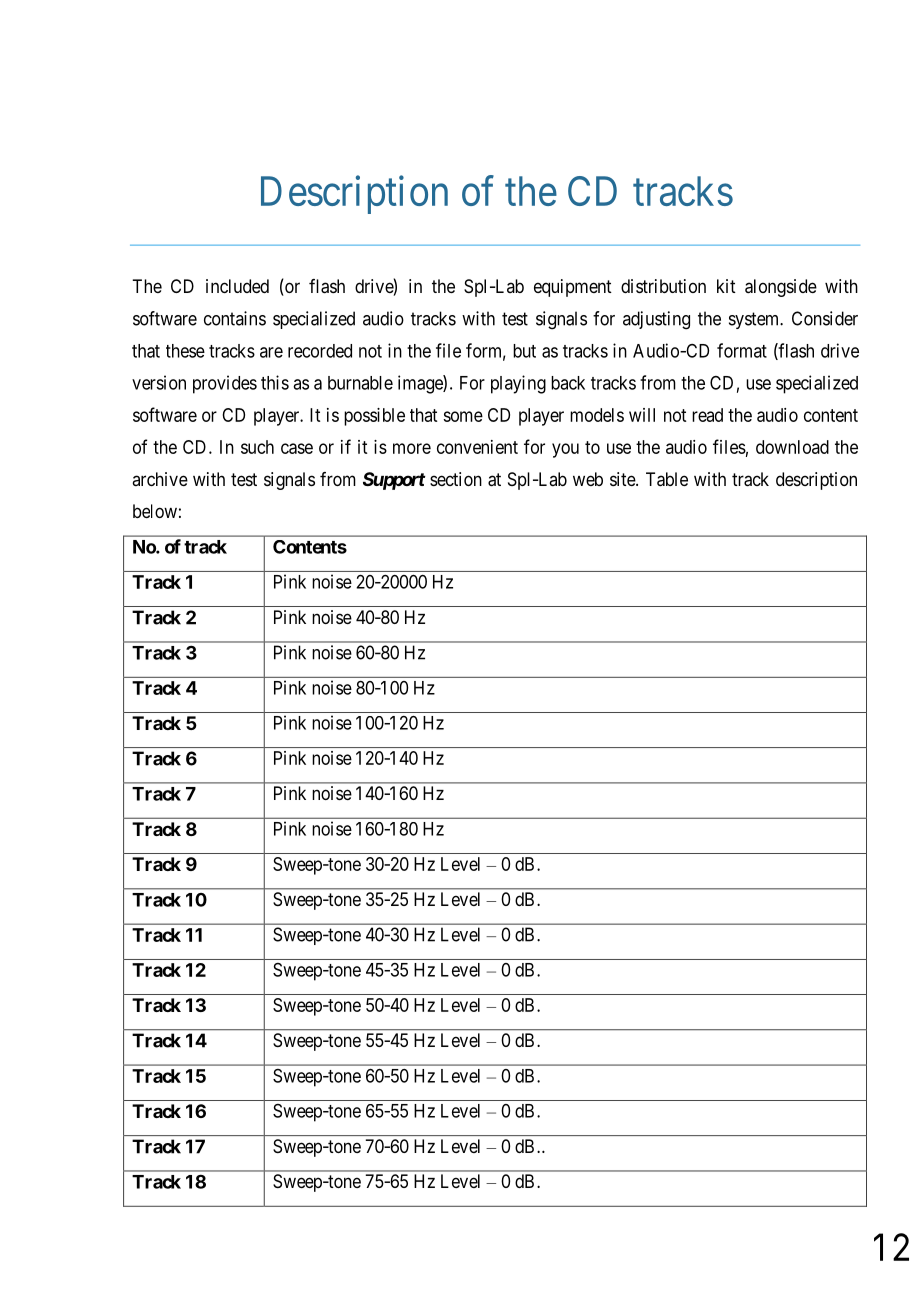 The image size is (924, 1308). What do you see at coordinates (155, 511) in the document?
I see `below` at bounding box center [155, 511].
